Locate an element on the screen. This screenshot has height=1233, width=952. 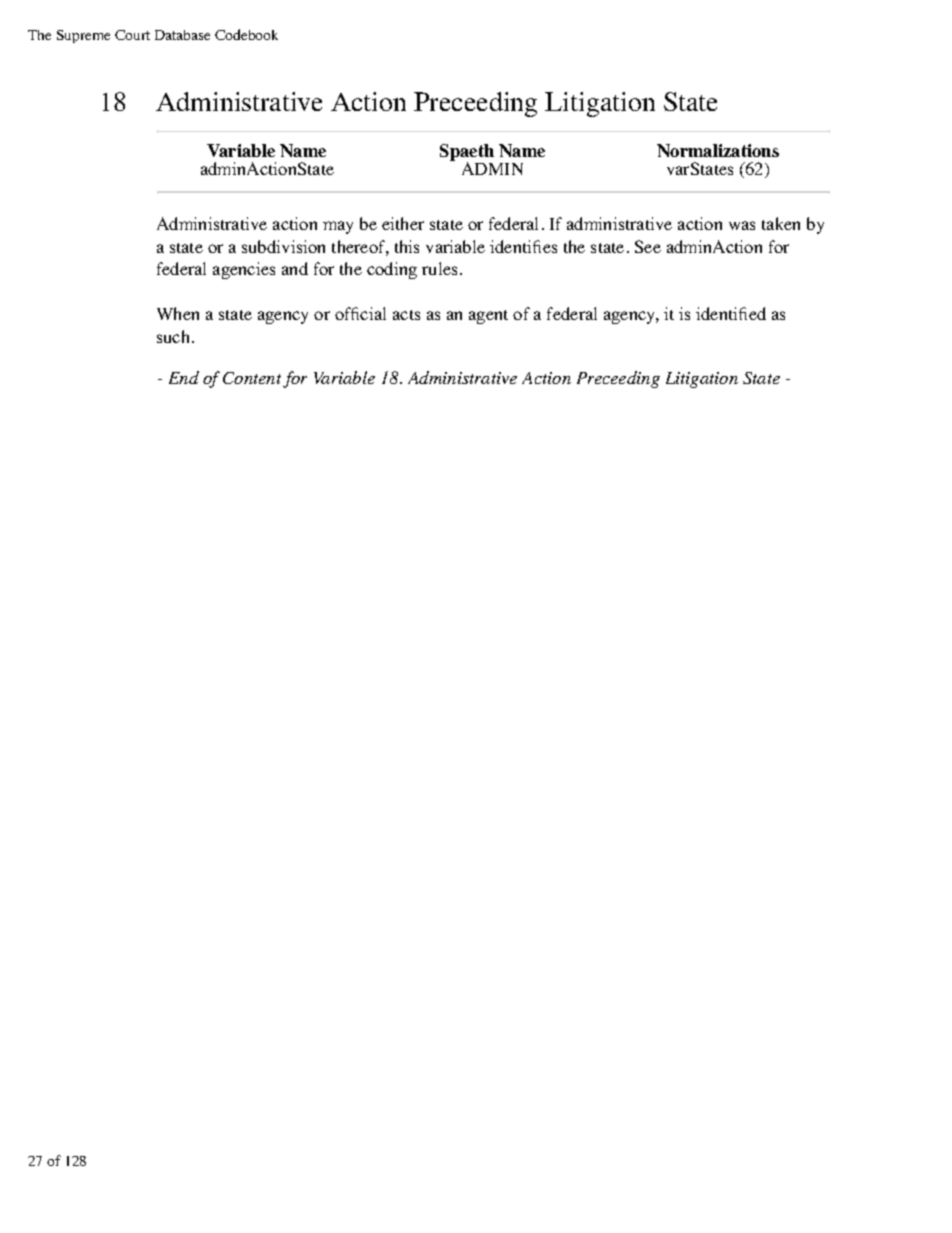
Database is located at coordinates (182, 35).
